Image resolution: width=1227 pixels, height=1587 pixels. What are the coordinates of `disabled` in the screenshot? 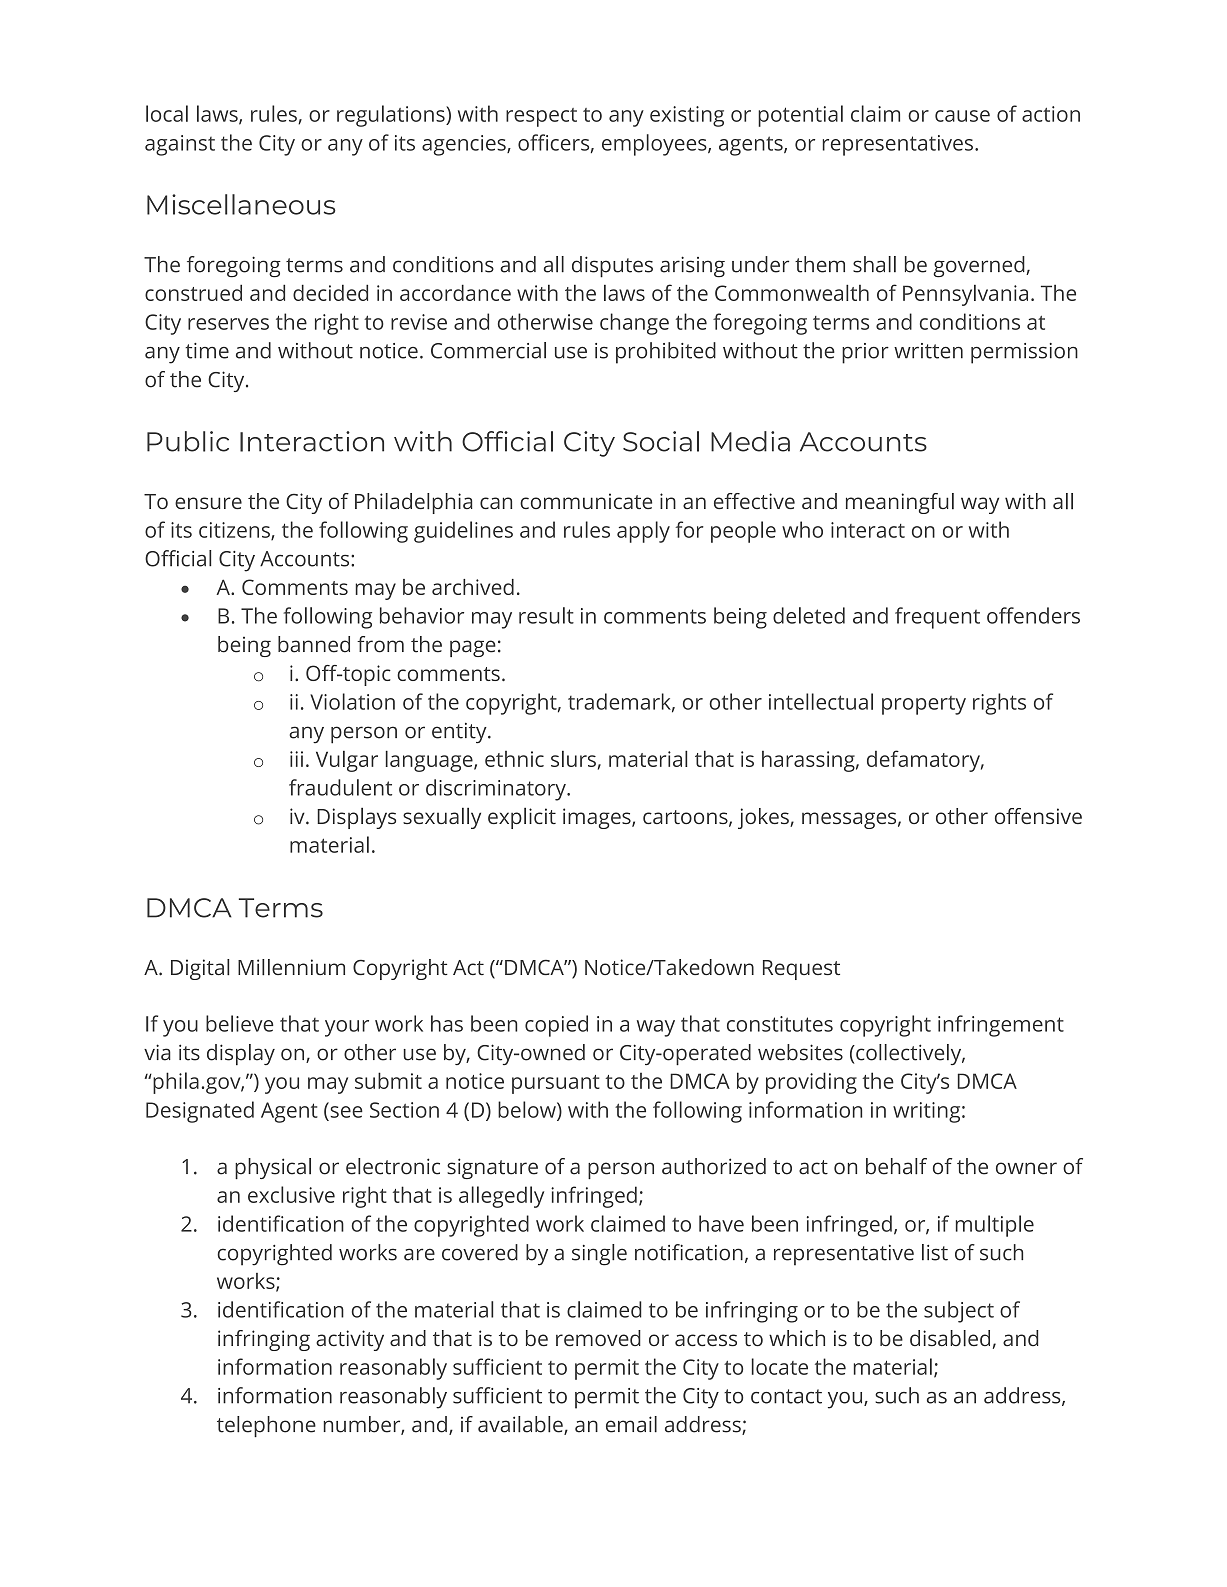 It's located at (950, 1338).
